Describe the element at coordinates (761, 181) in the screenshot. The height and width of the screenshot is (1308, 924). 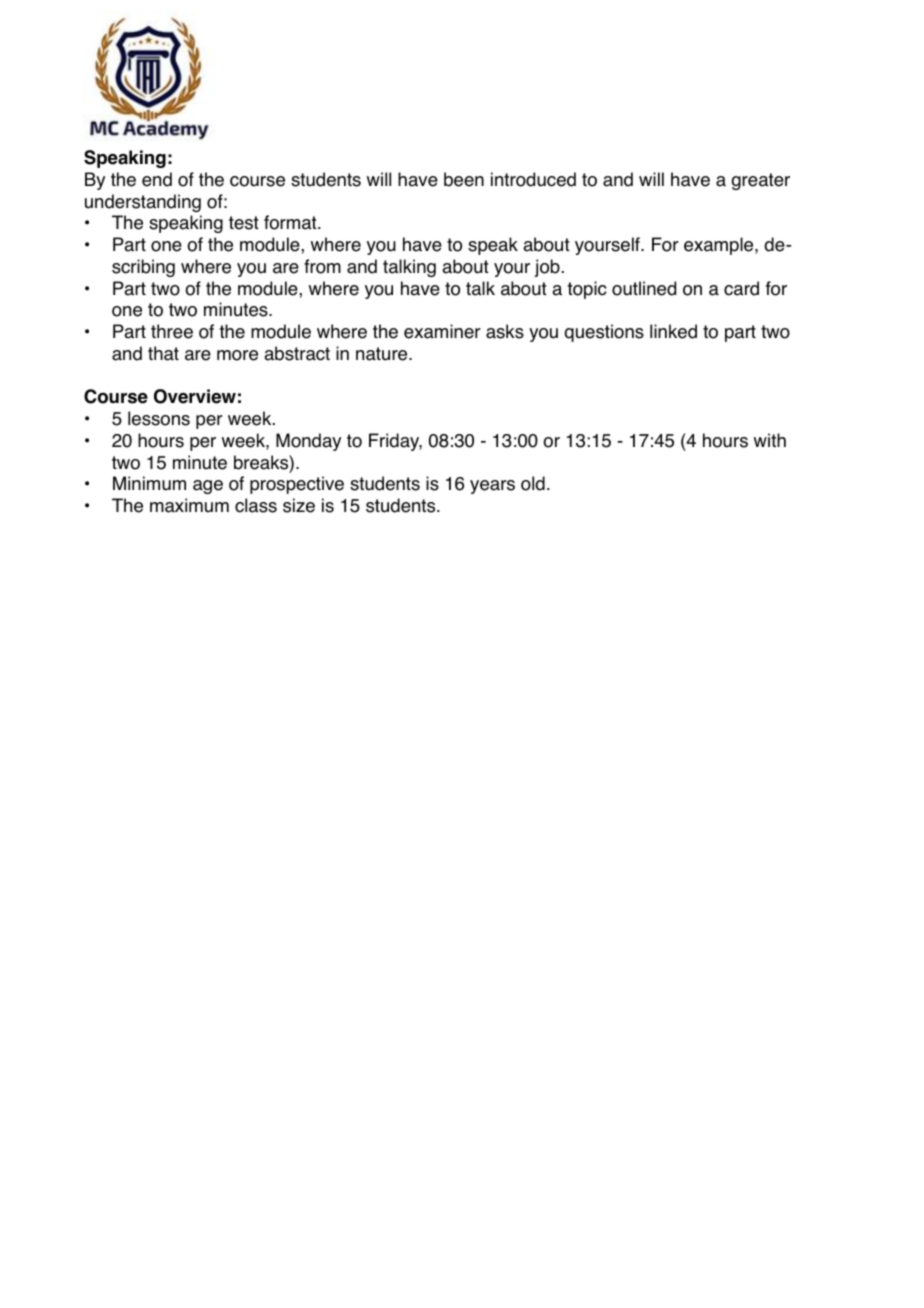
I see `greater` at that location.
